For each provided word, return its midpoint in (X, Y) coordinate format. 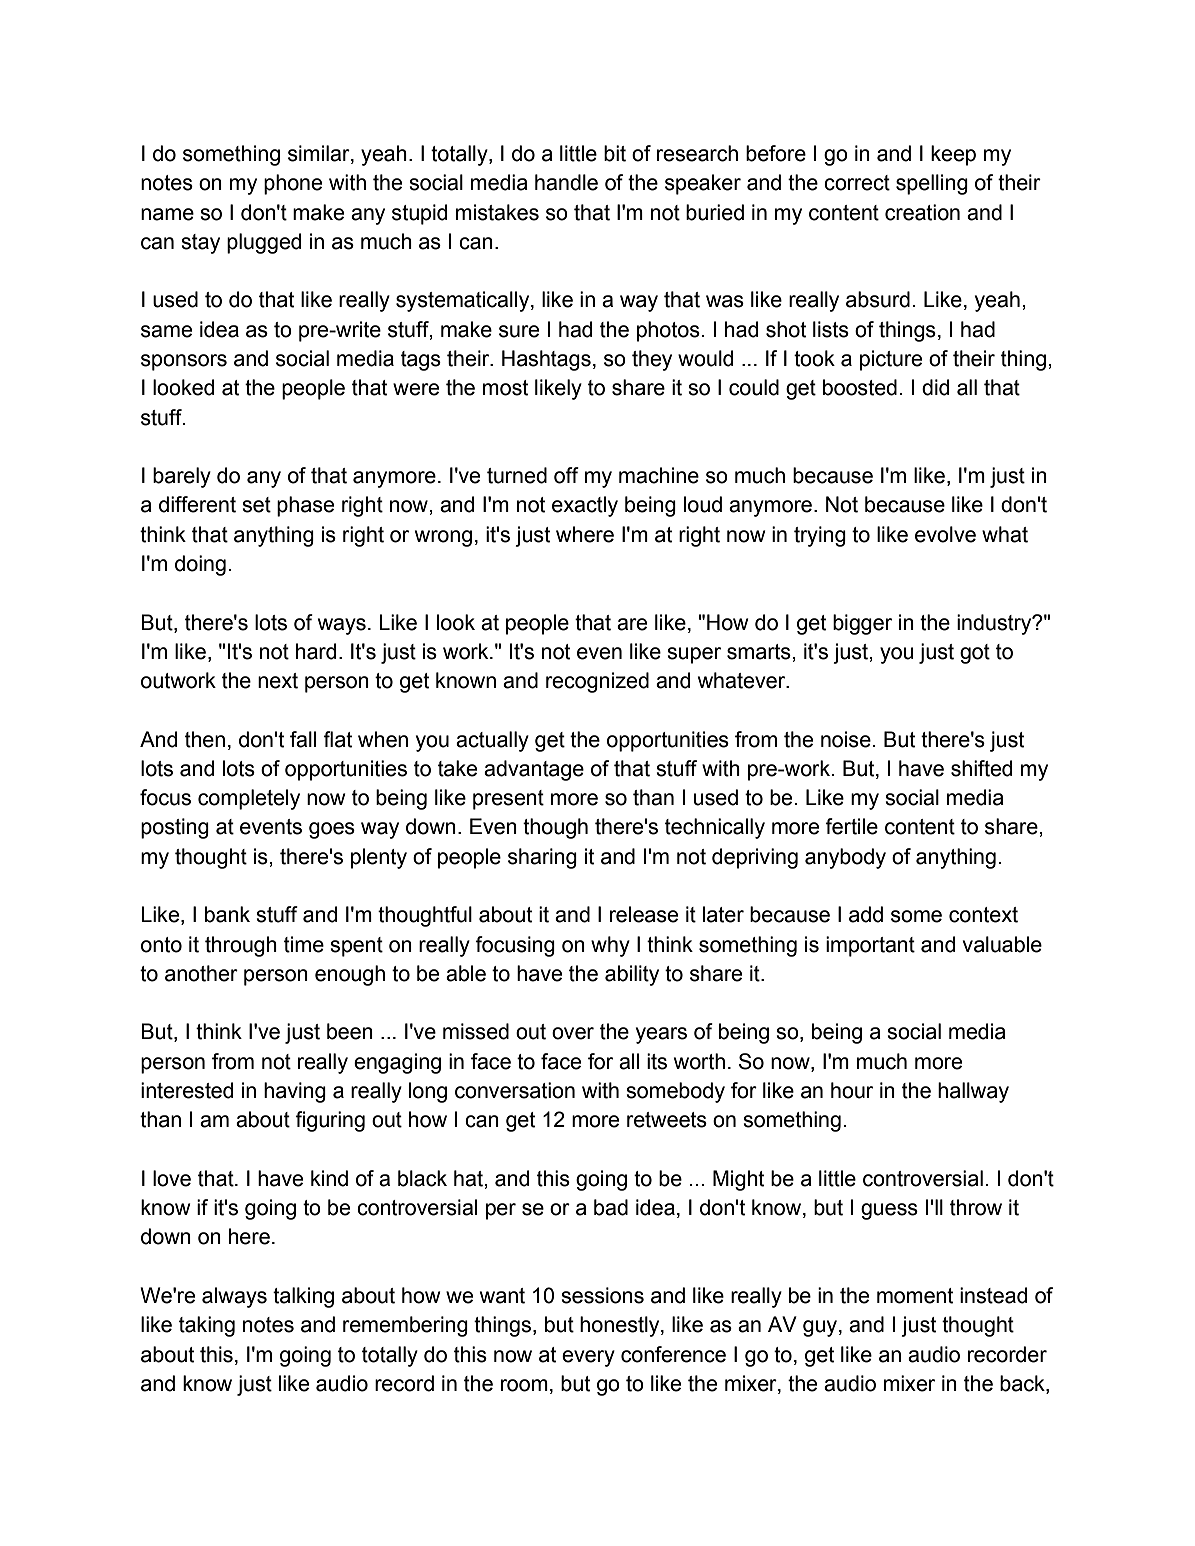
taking (207, 1326)
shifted (981, 768)
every (588, 1358)
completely (249, 799)
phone (293, 184)
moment (915, 1296)
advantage (534, 770)
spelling (932, 184)
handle (566, 182)
